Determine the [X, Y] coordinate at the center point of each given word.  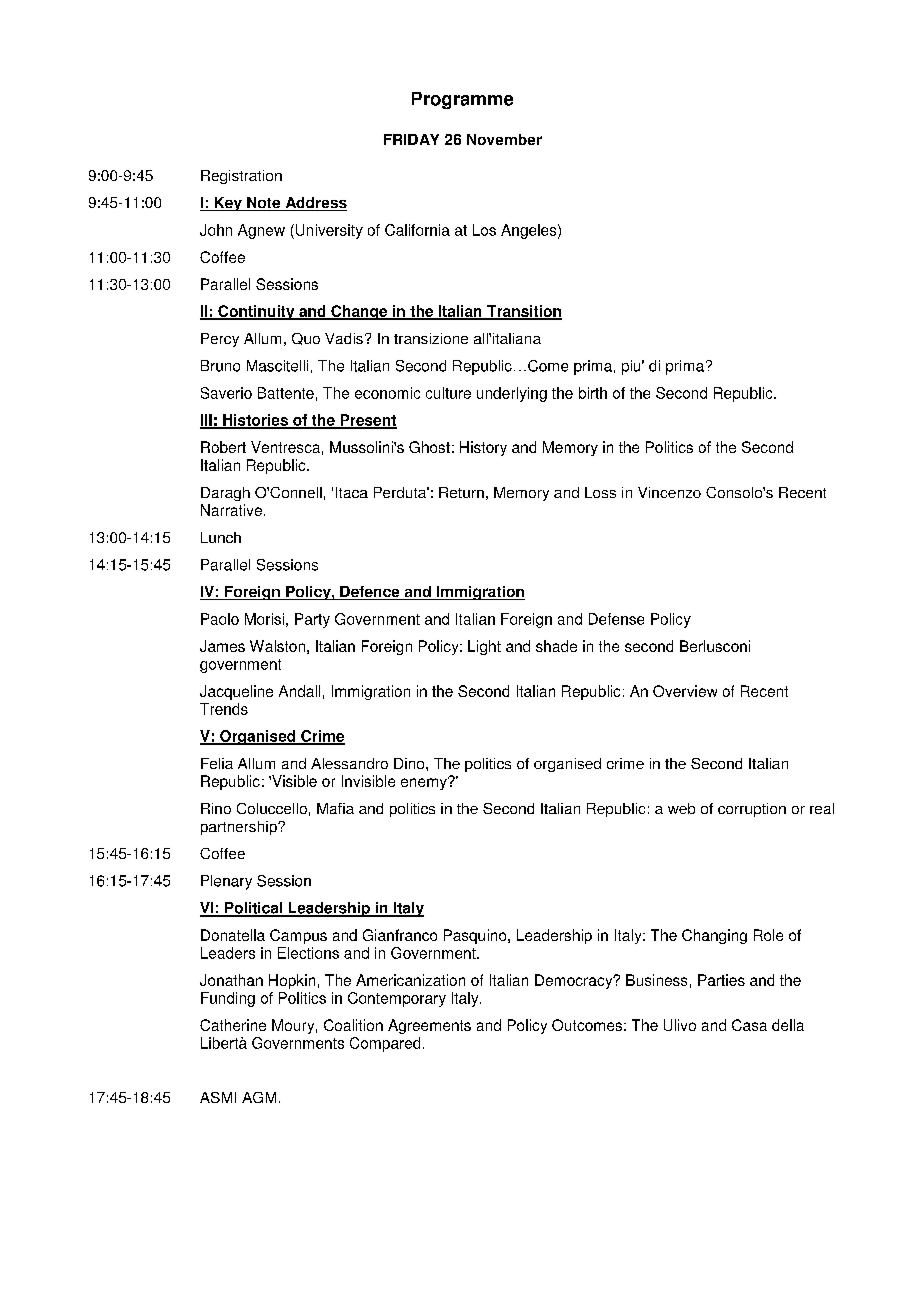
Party [312, 620]
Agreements [429, 1026]
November [504, 139]
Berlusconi [715, 646]
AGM [259, 1097]
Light [484, 647]
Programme [462, 100]
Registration [241, 177]
